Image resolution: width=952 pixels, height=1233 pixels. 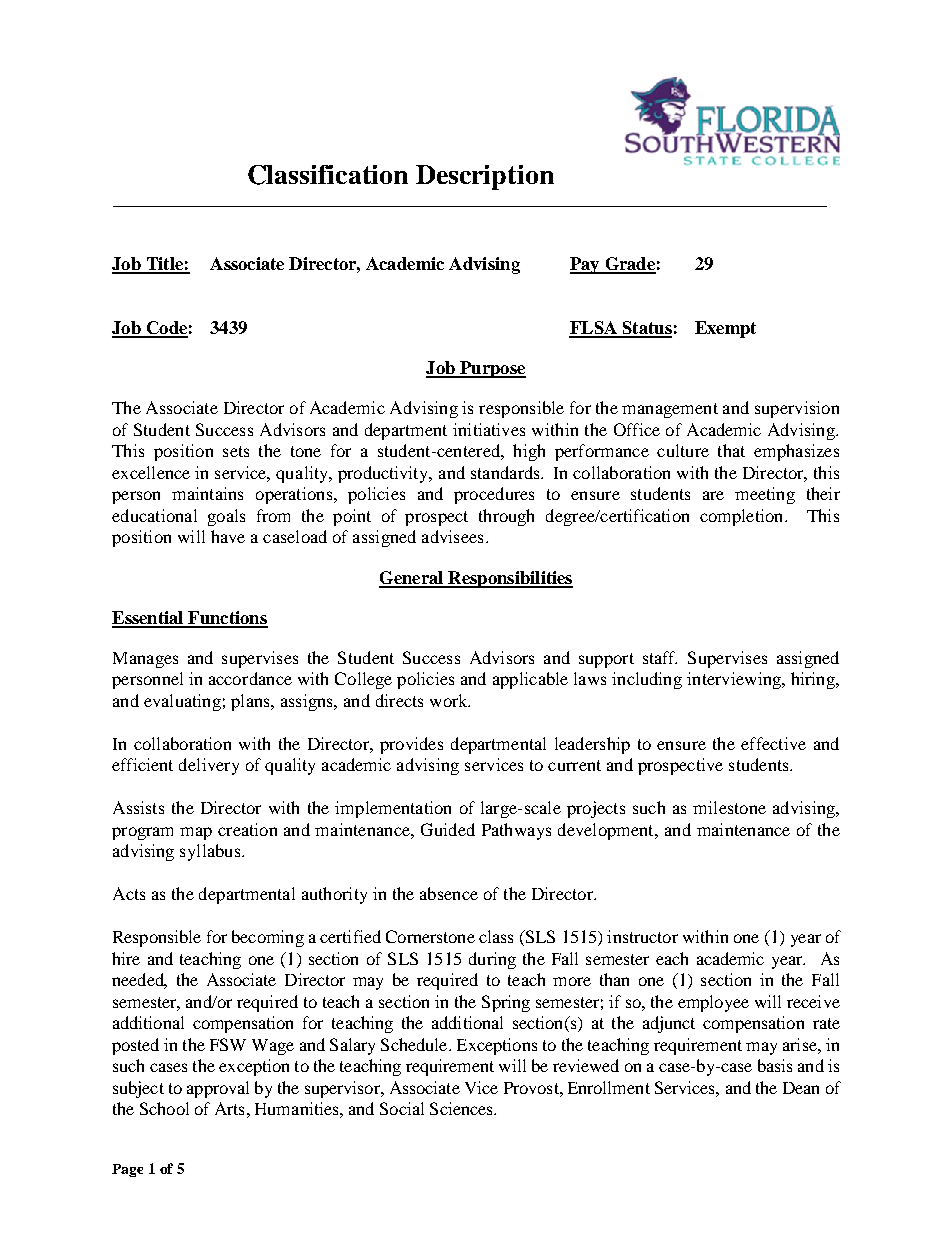 What do you see at coordinates (462, 1108) in the screenshot?
I see `Sciences` at bounding box center [462, 1108].
